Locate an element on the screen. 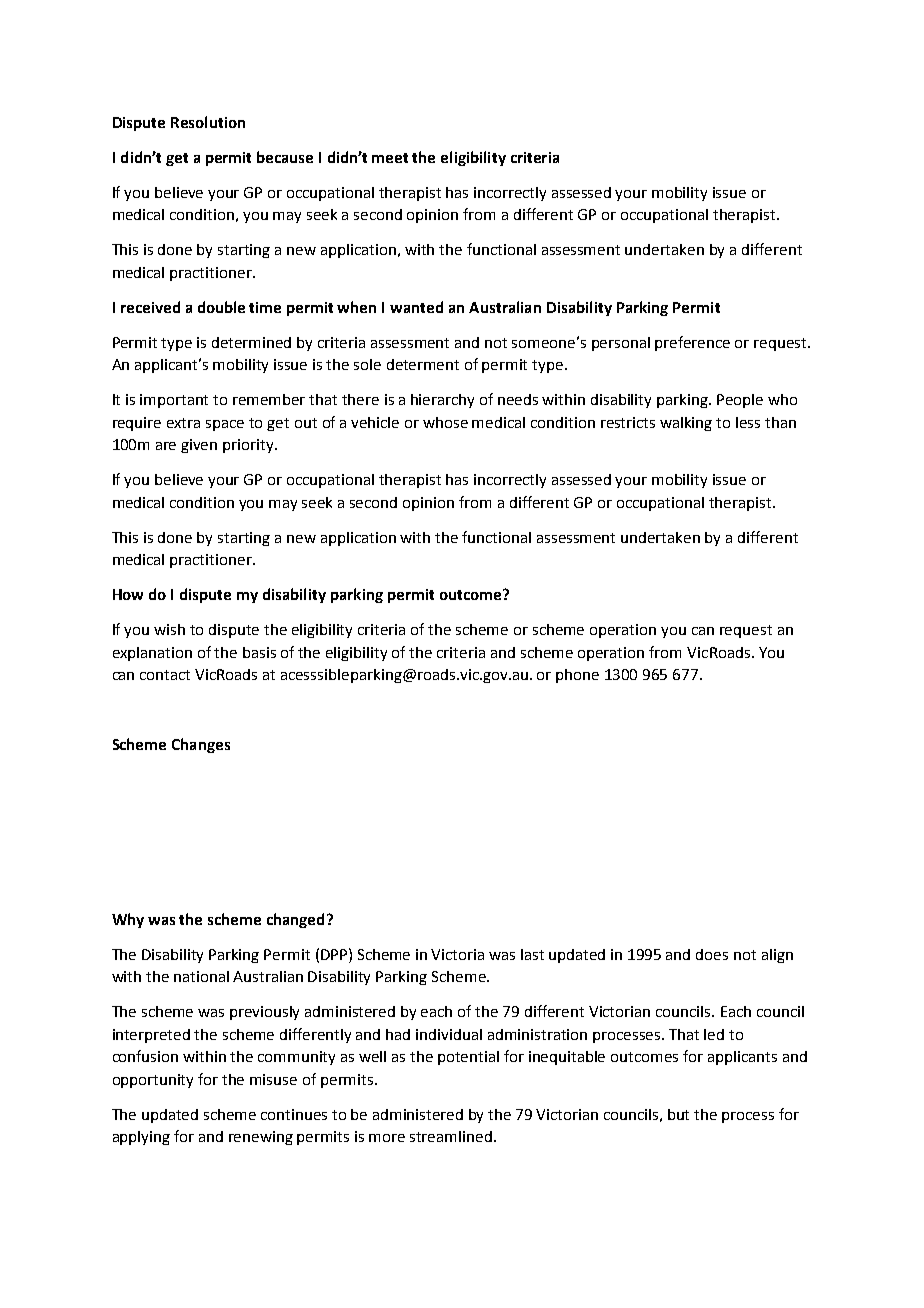 The width and height of the screenshot is (924, 1308). opportunity is located at coordinates (153, 1081).
